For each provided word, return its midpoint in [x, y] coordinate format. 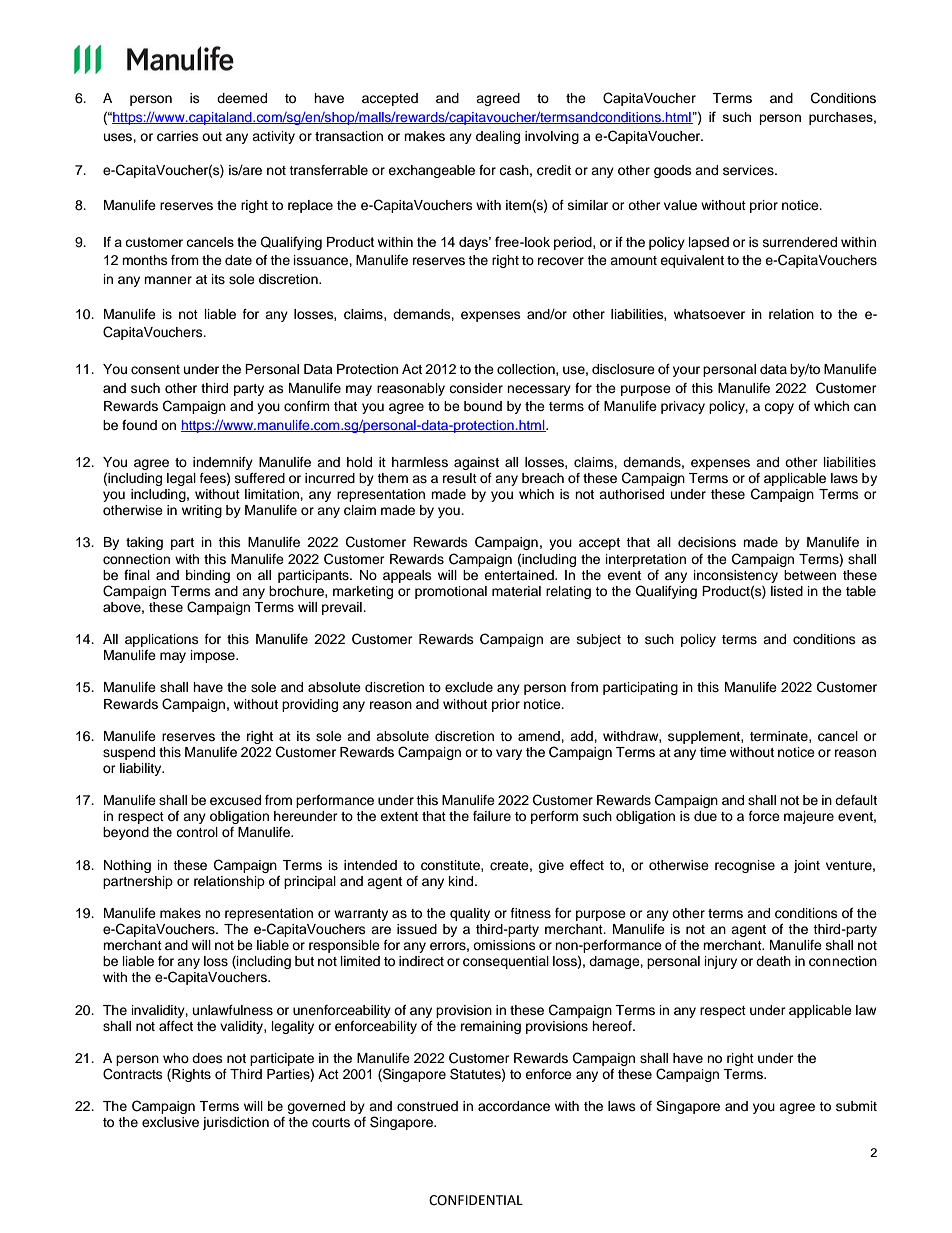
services [749, 170]
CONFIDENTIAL [476, 1200]
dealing [498, 137]
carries [178, 136]
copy [779, 408]
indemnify [223, 463]
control [197, 832]
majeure [809, 817]
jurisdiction [236, 1123]
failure [492, 816]
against [476, 463]
